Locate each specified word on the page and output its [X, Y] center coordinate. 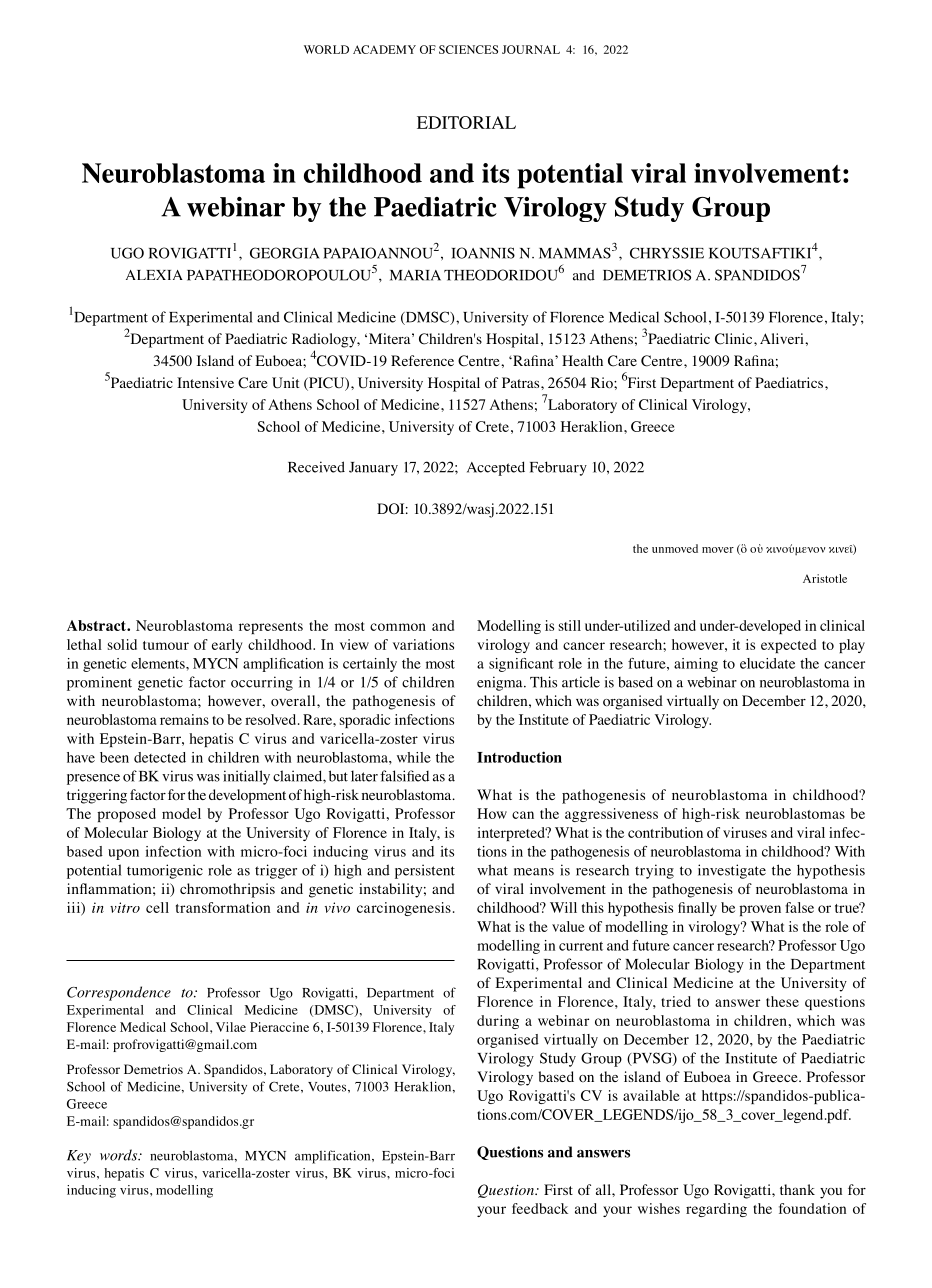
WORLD [326, 49]
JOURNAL [531, 49]
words [120, 1155]
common [398, 627]
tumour [166, 645]
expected [788, 646]
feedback [540, 1208]
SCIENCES [468, 49]
